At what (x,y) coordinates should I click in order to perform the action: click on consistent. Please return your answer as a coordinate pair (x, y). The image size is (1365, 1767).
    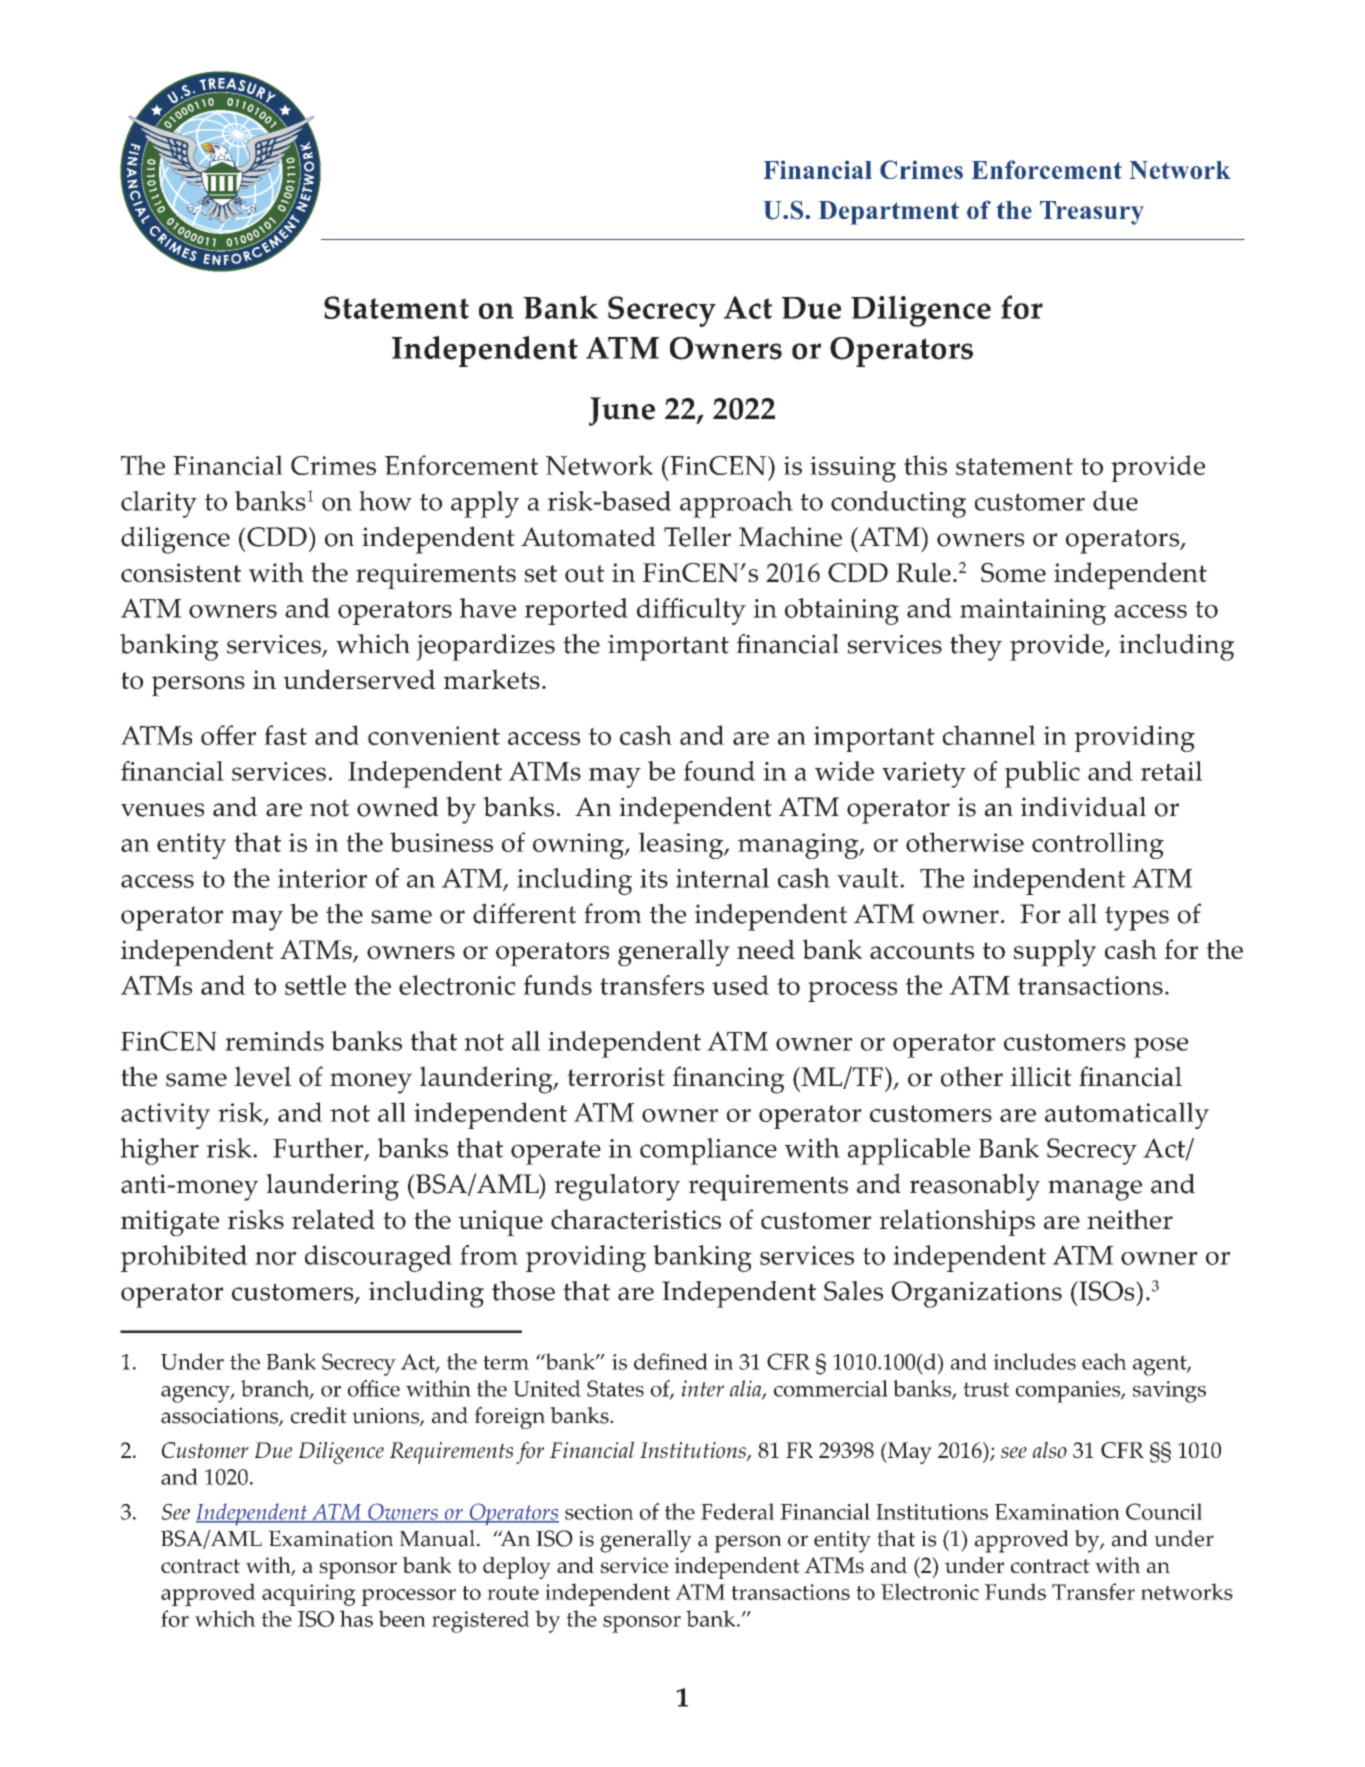
    Looking at the image, I should click on (181, 573).
